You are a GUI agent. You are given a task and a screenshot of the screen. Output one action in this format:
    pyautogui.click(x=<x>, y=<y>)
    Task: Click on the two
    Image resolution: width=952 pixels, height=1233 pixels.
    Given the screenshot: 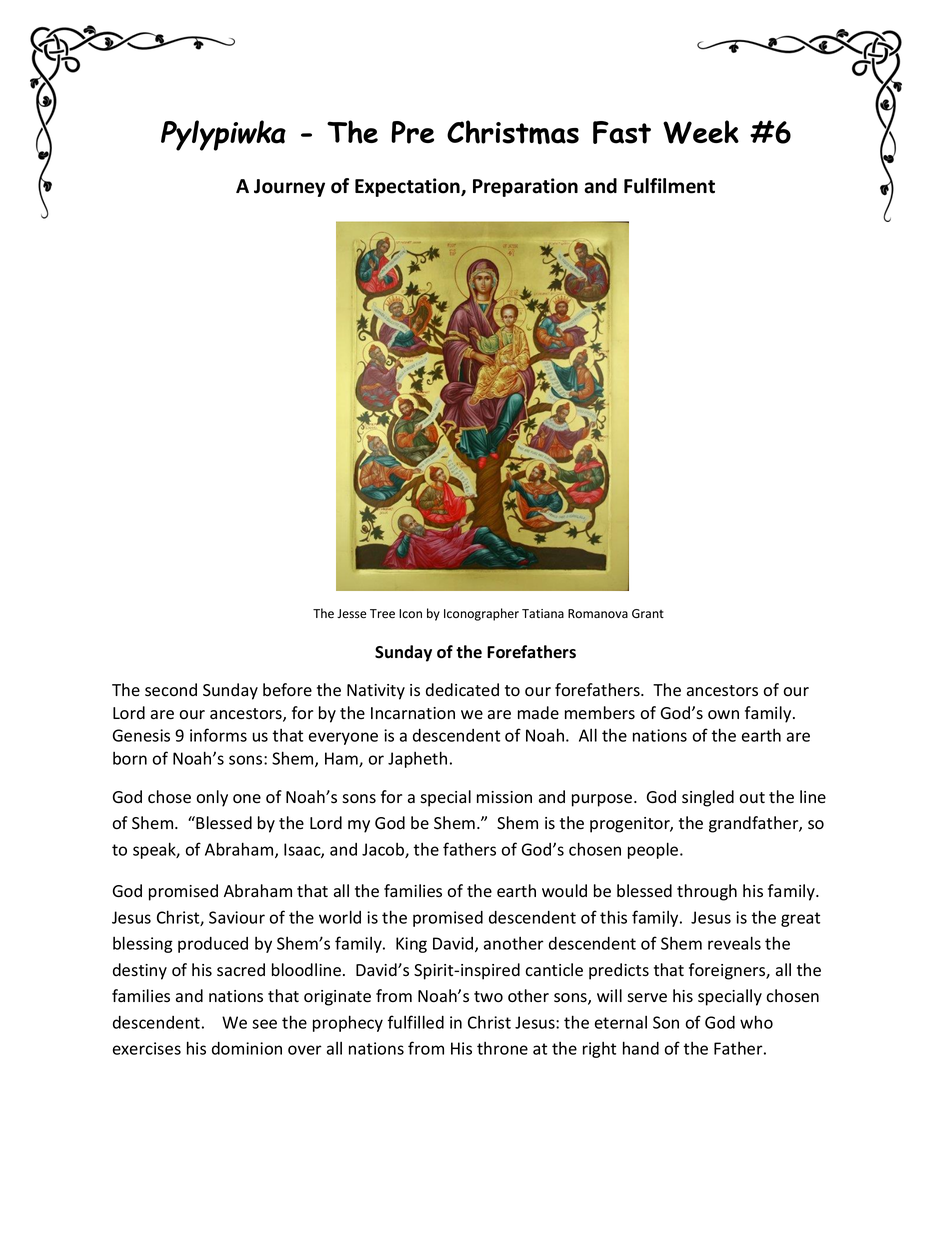 What is the action you would take?
    pyautogui.click(x=488, y=997)
